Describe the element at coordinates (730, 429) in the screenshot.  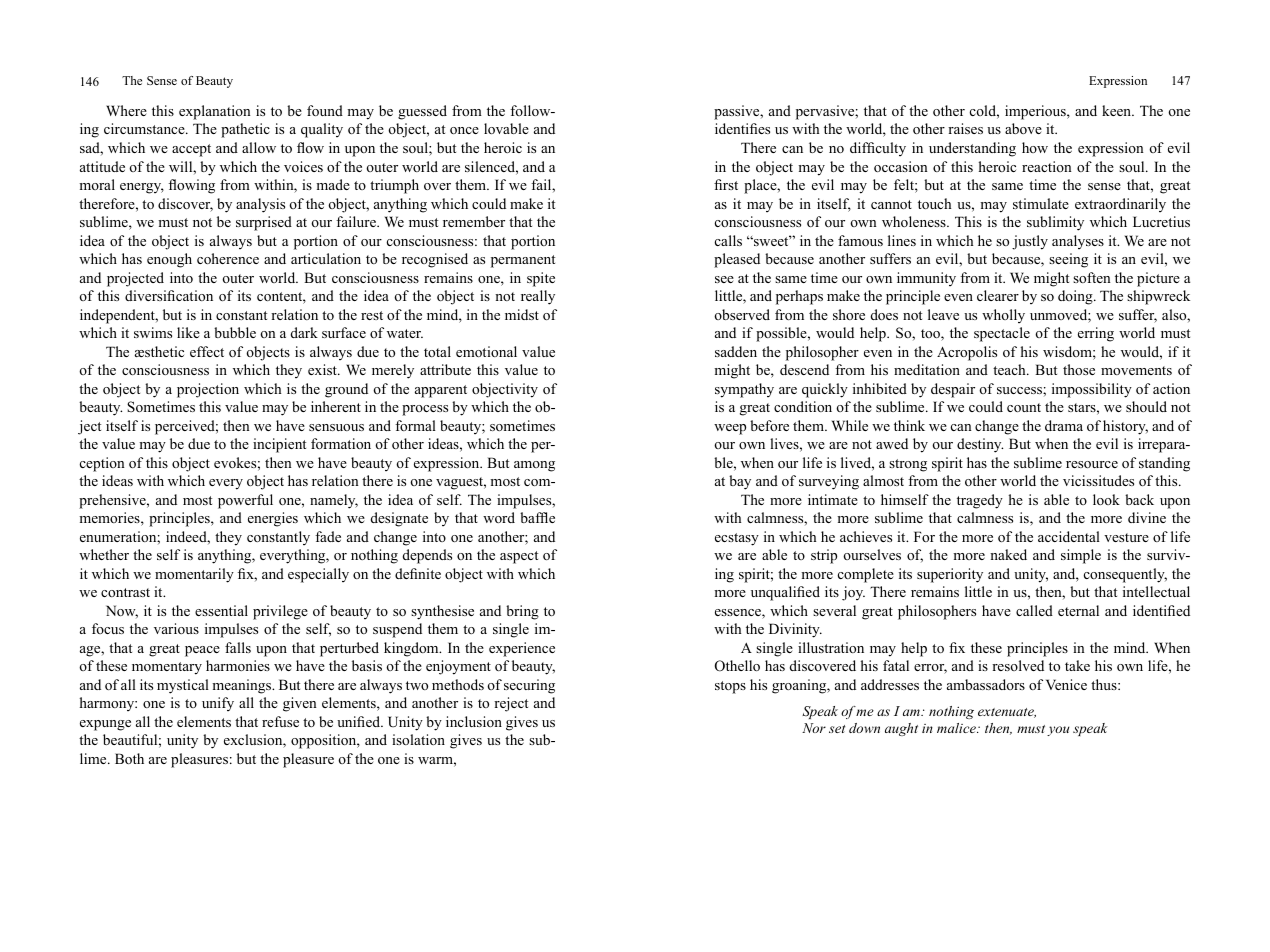
I see `weep` at that location.
